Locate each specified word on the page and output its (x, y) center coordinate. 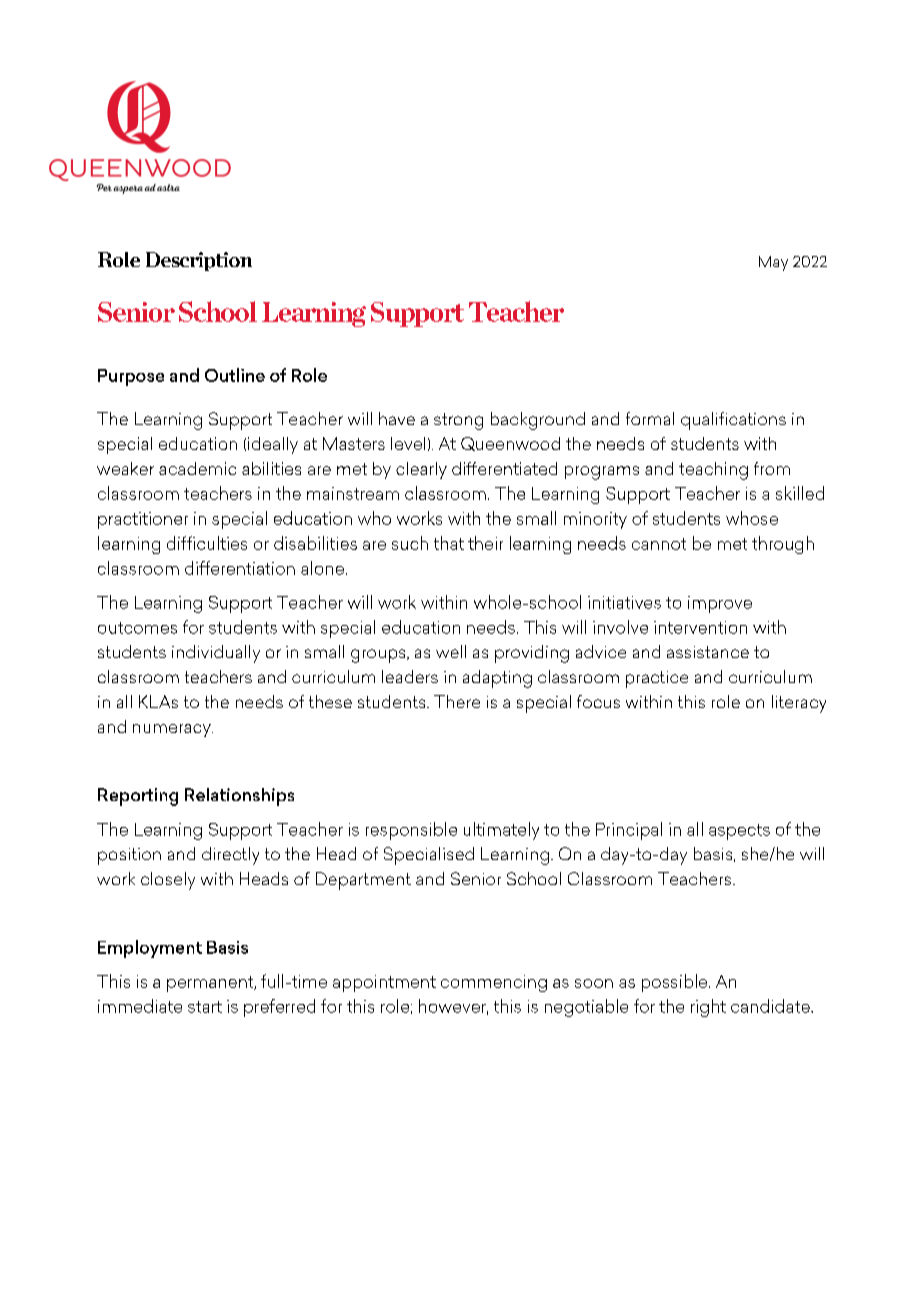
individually (216, 654)
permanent (211, 984)
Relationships (239, 797)
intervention (700, 627)
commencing (494, 983)
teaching (713, 471)
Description (199, 261)
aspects (739, 832)
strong (458, 421)
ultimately (501, 831)
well (451, 651)
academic (197, 468)
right (708, 1008)
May (773, 263)
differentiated (504, 468)
